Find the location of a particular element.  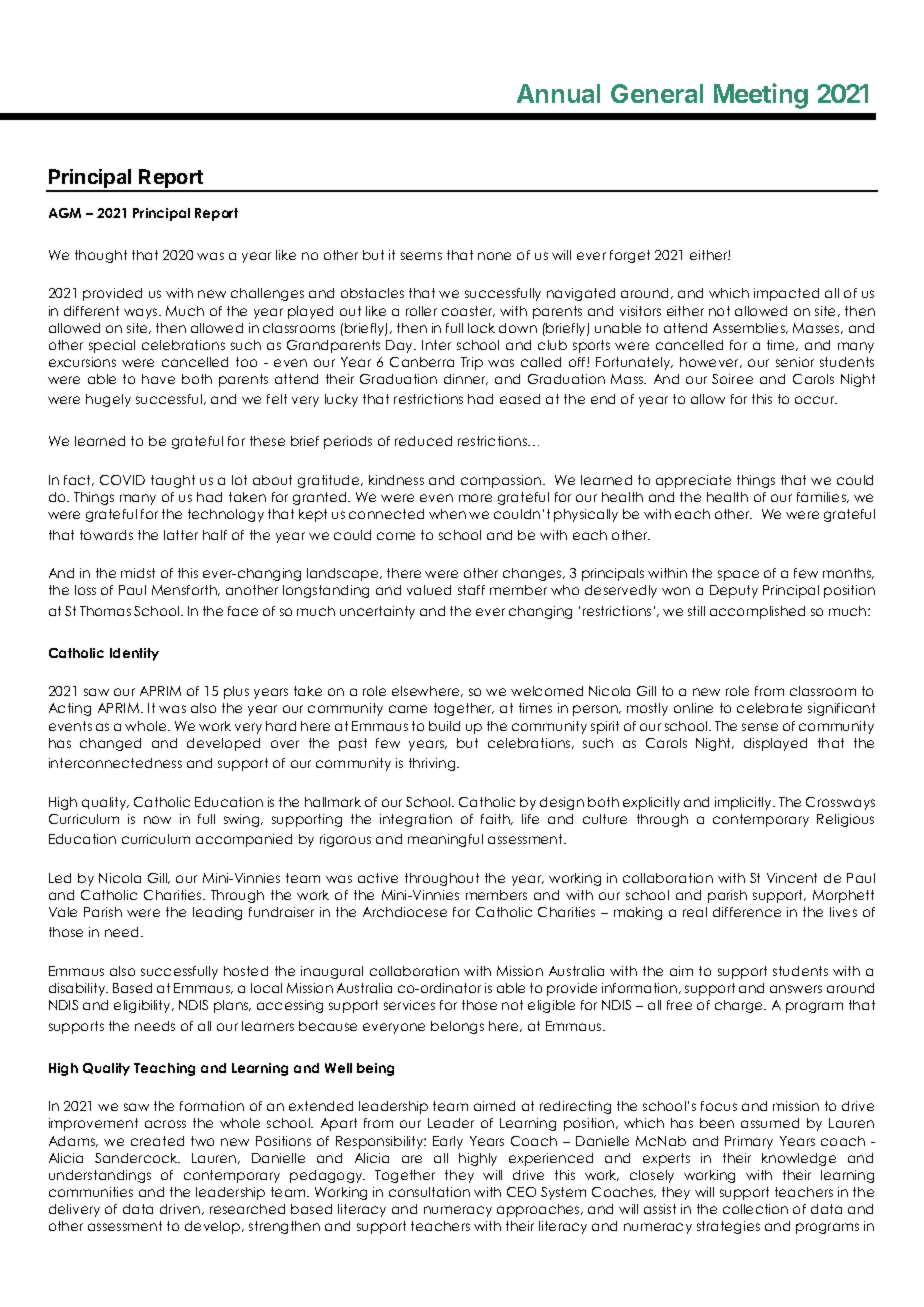

Meeting is located at coordinates (761, 96).
